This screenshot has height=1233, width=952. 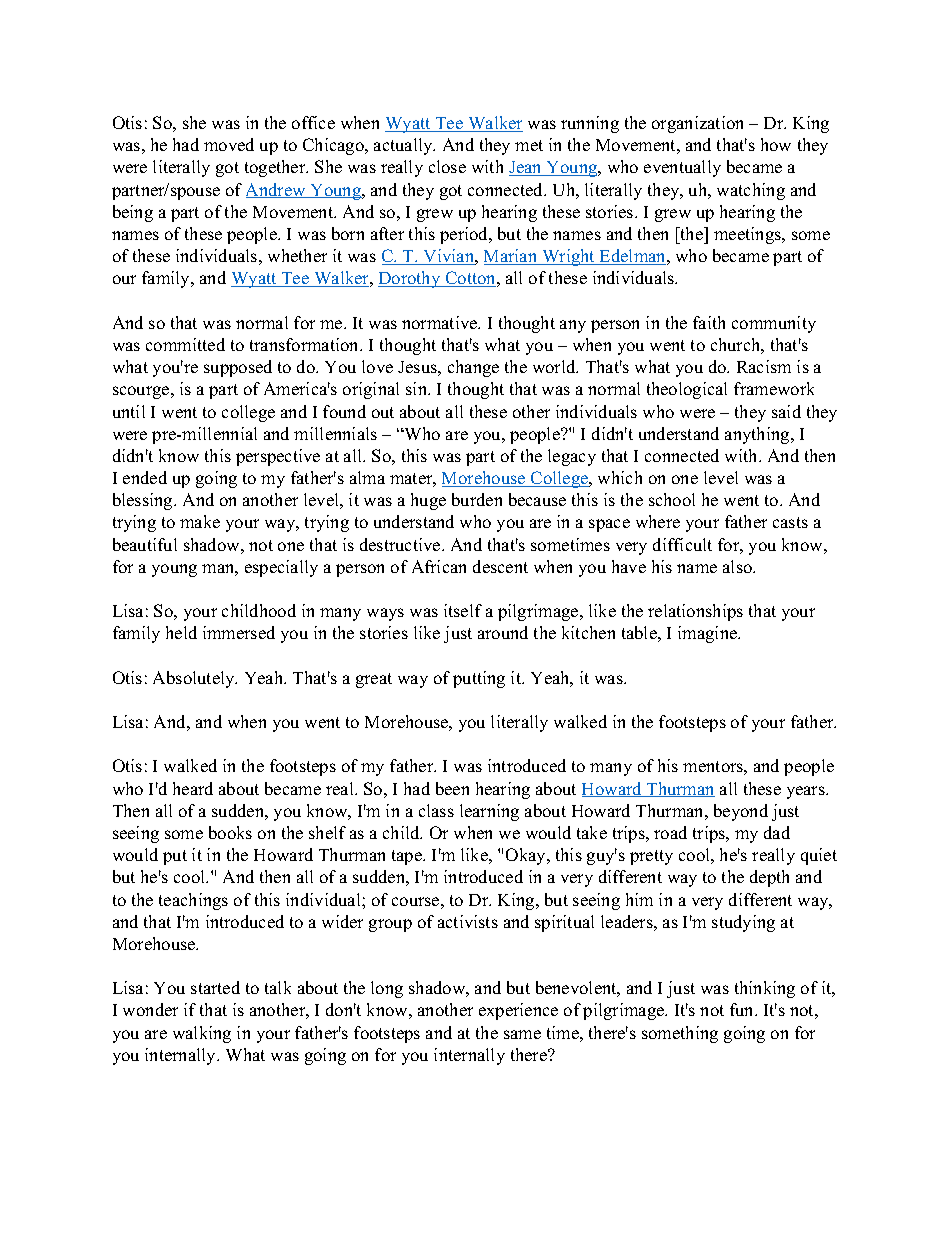 I want to click on especially, so click(x=281, y=568).
